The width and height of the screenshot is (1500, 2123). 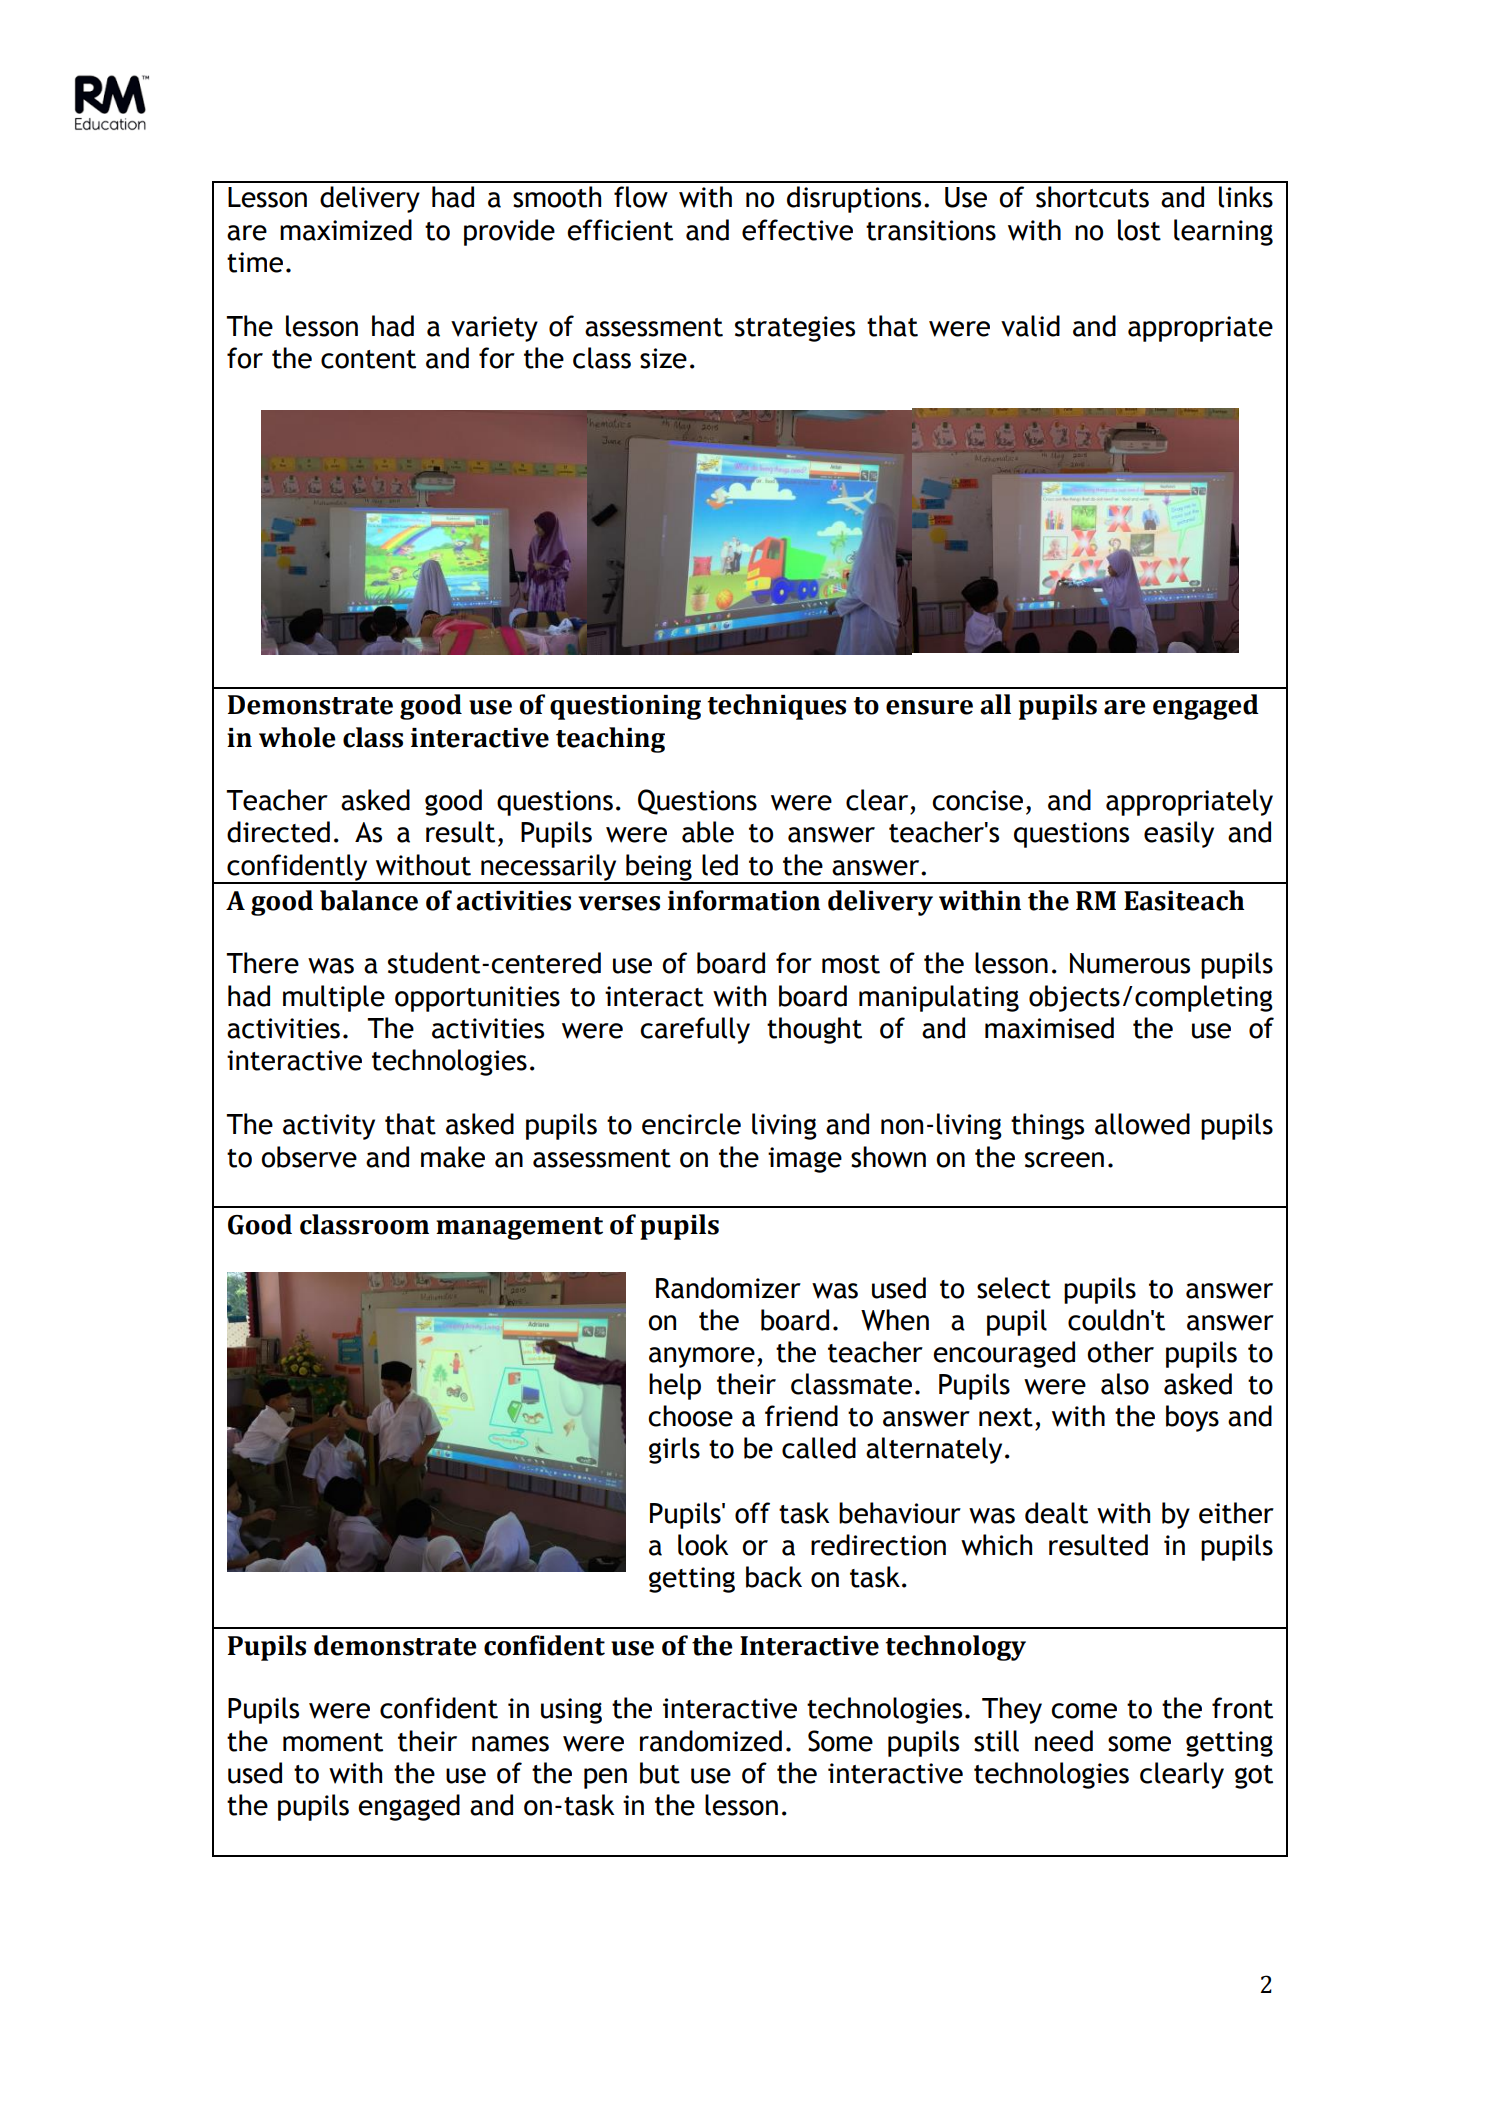 I want to click on multiple, so click(x=334, y=998).
